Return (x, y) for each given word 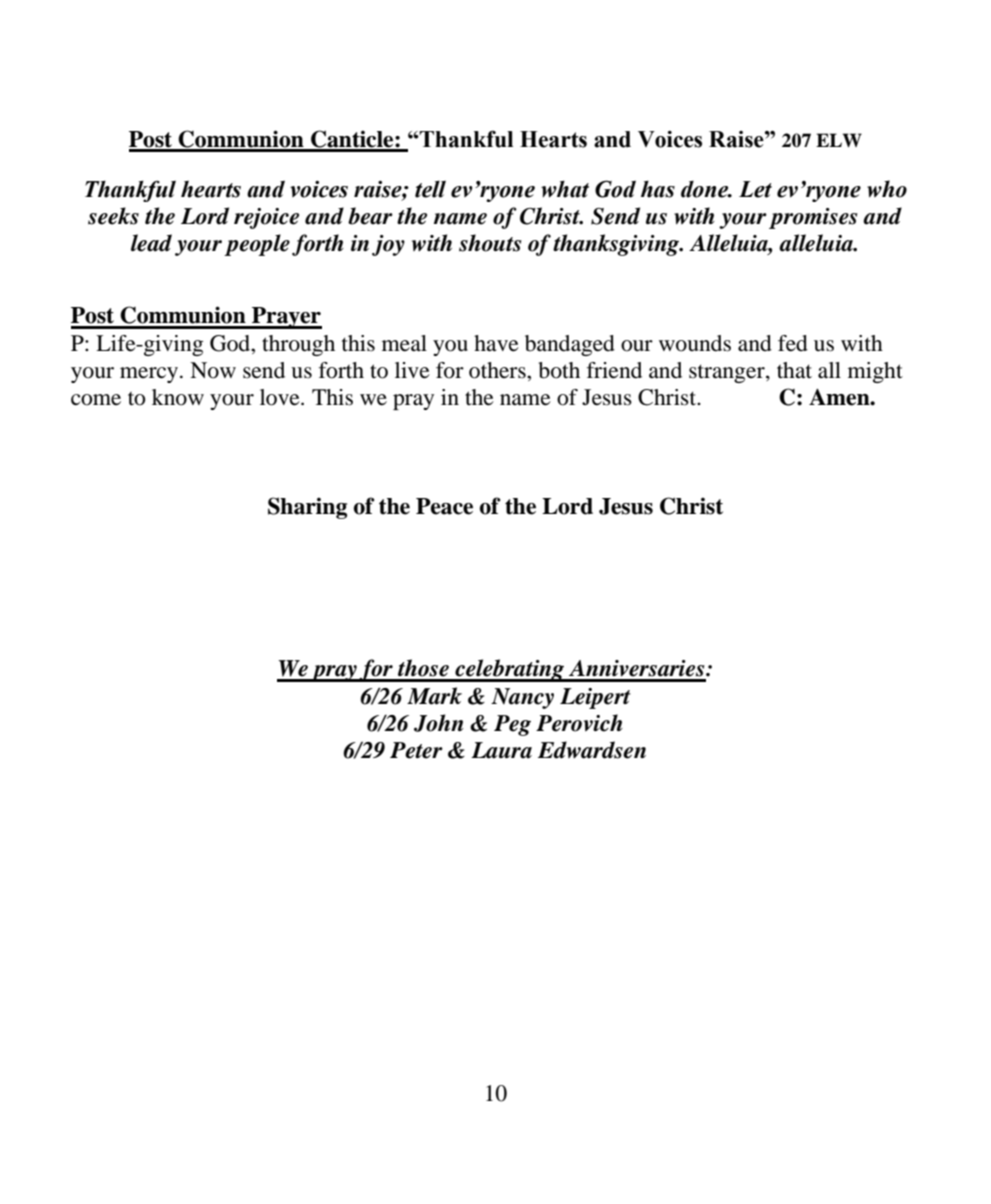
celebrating (510, 670)
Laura (501, 750)
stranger (728, 373)
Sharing (307, 508)
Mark (434, 696)
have (496, 343)
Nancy (522, 698)
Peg (512, 725)
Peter (416, 750)
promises (813, 218)
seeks (113, 216)
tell (430, 189)
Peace (444, 506)
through (298, 345)
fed (793, 343)
